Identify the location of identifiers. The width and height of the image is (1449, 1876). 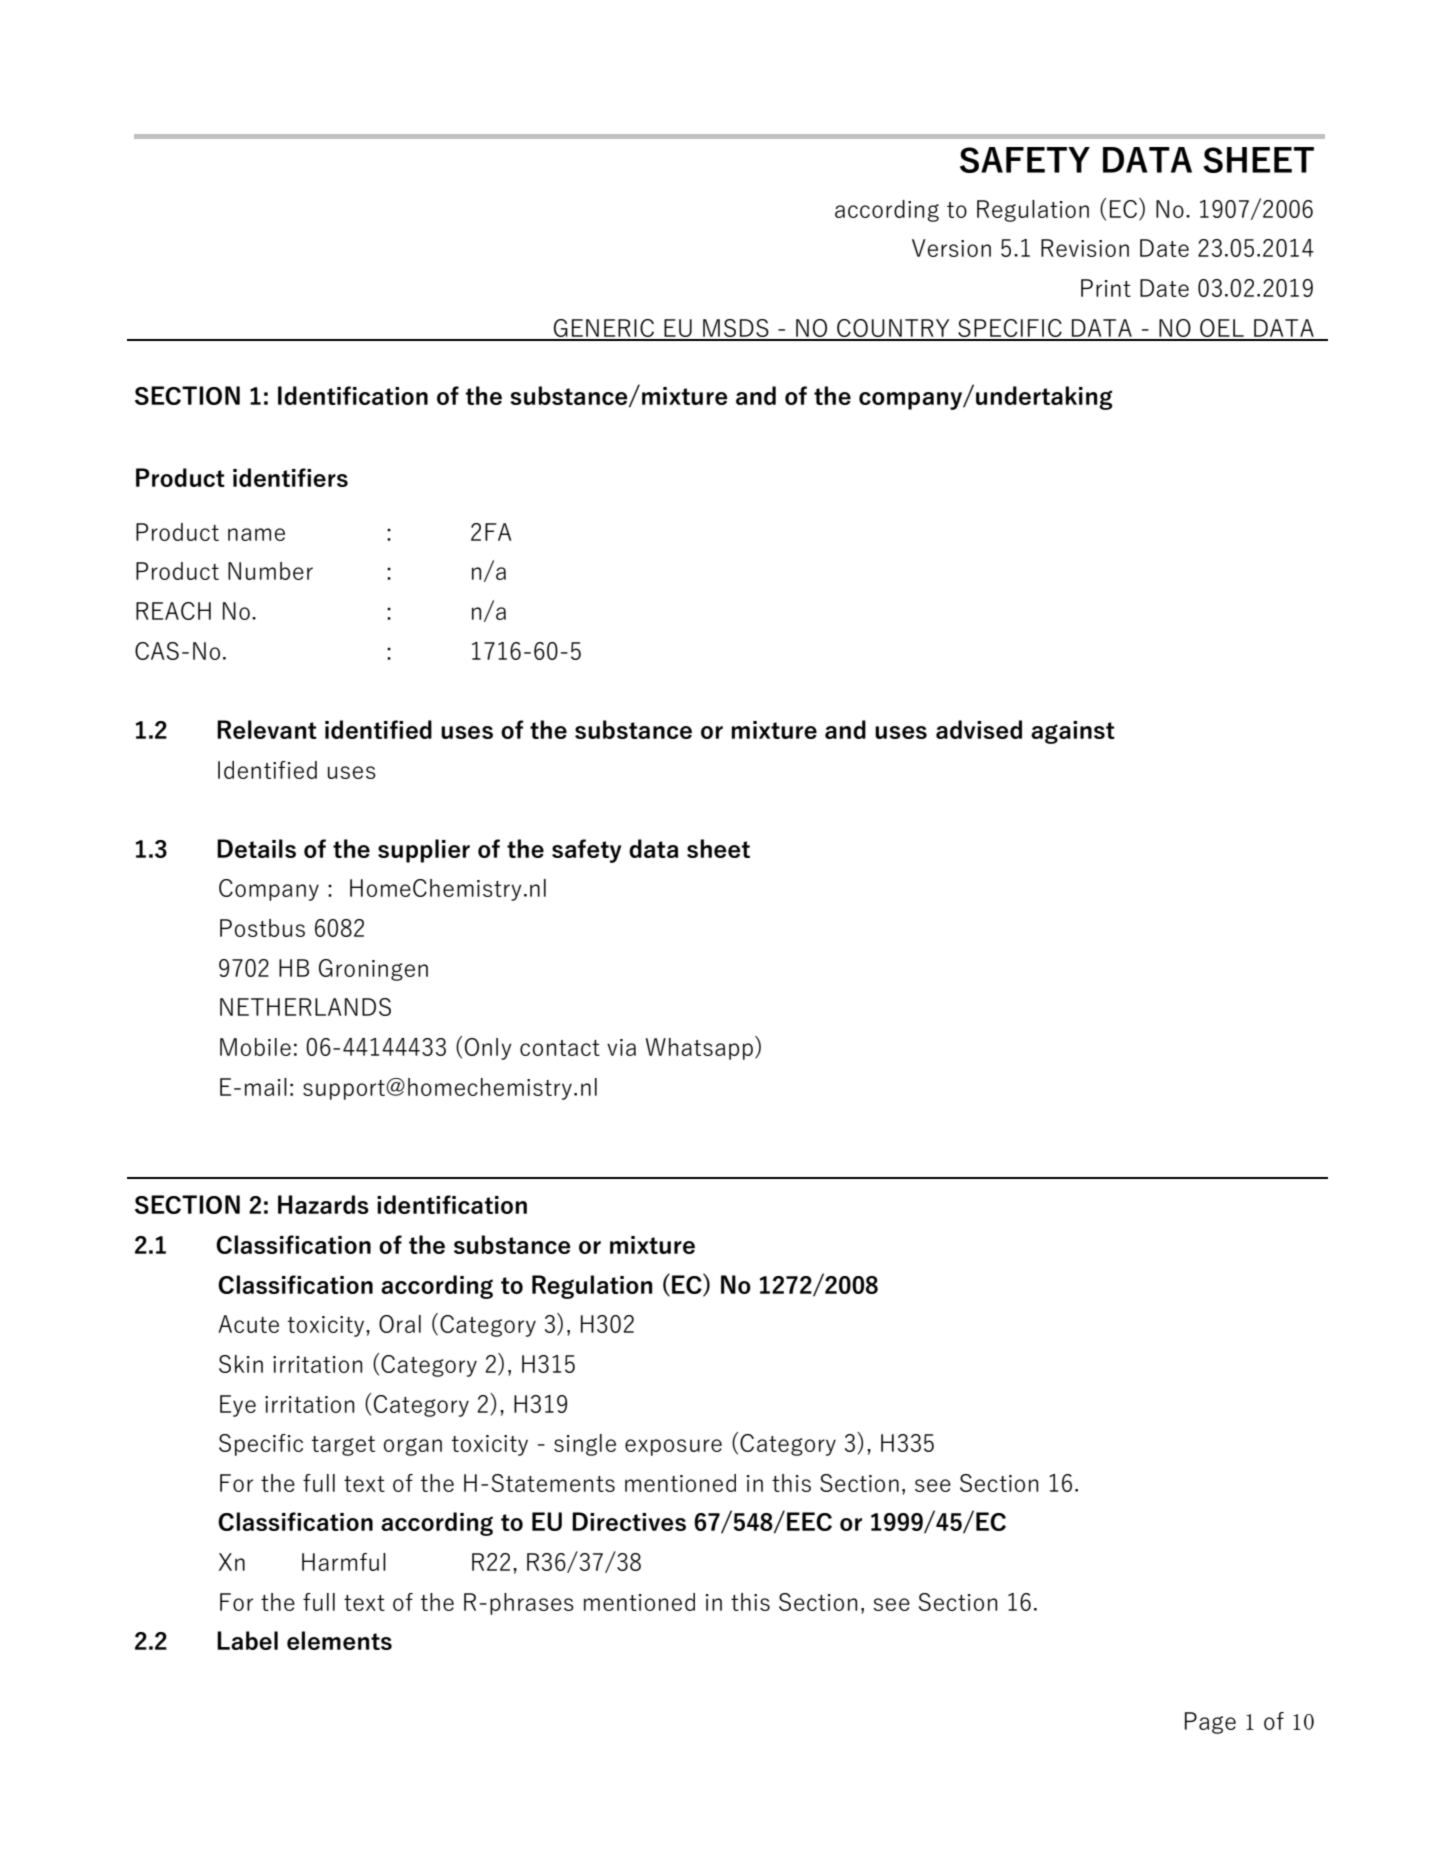
(290, 477).
